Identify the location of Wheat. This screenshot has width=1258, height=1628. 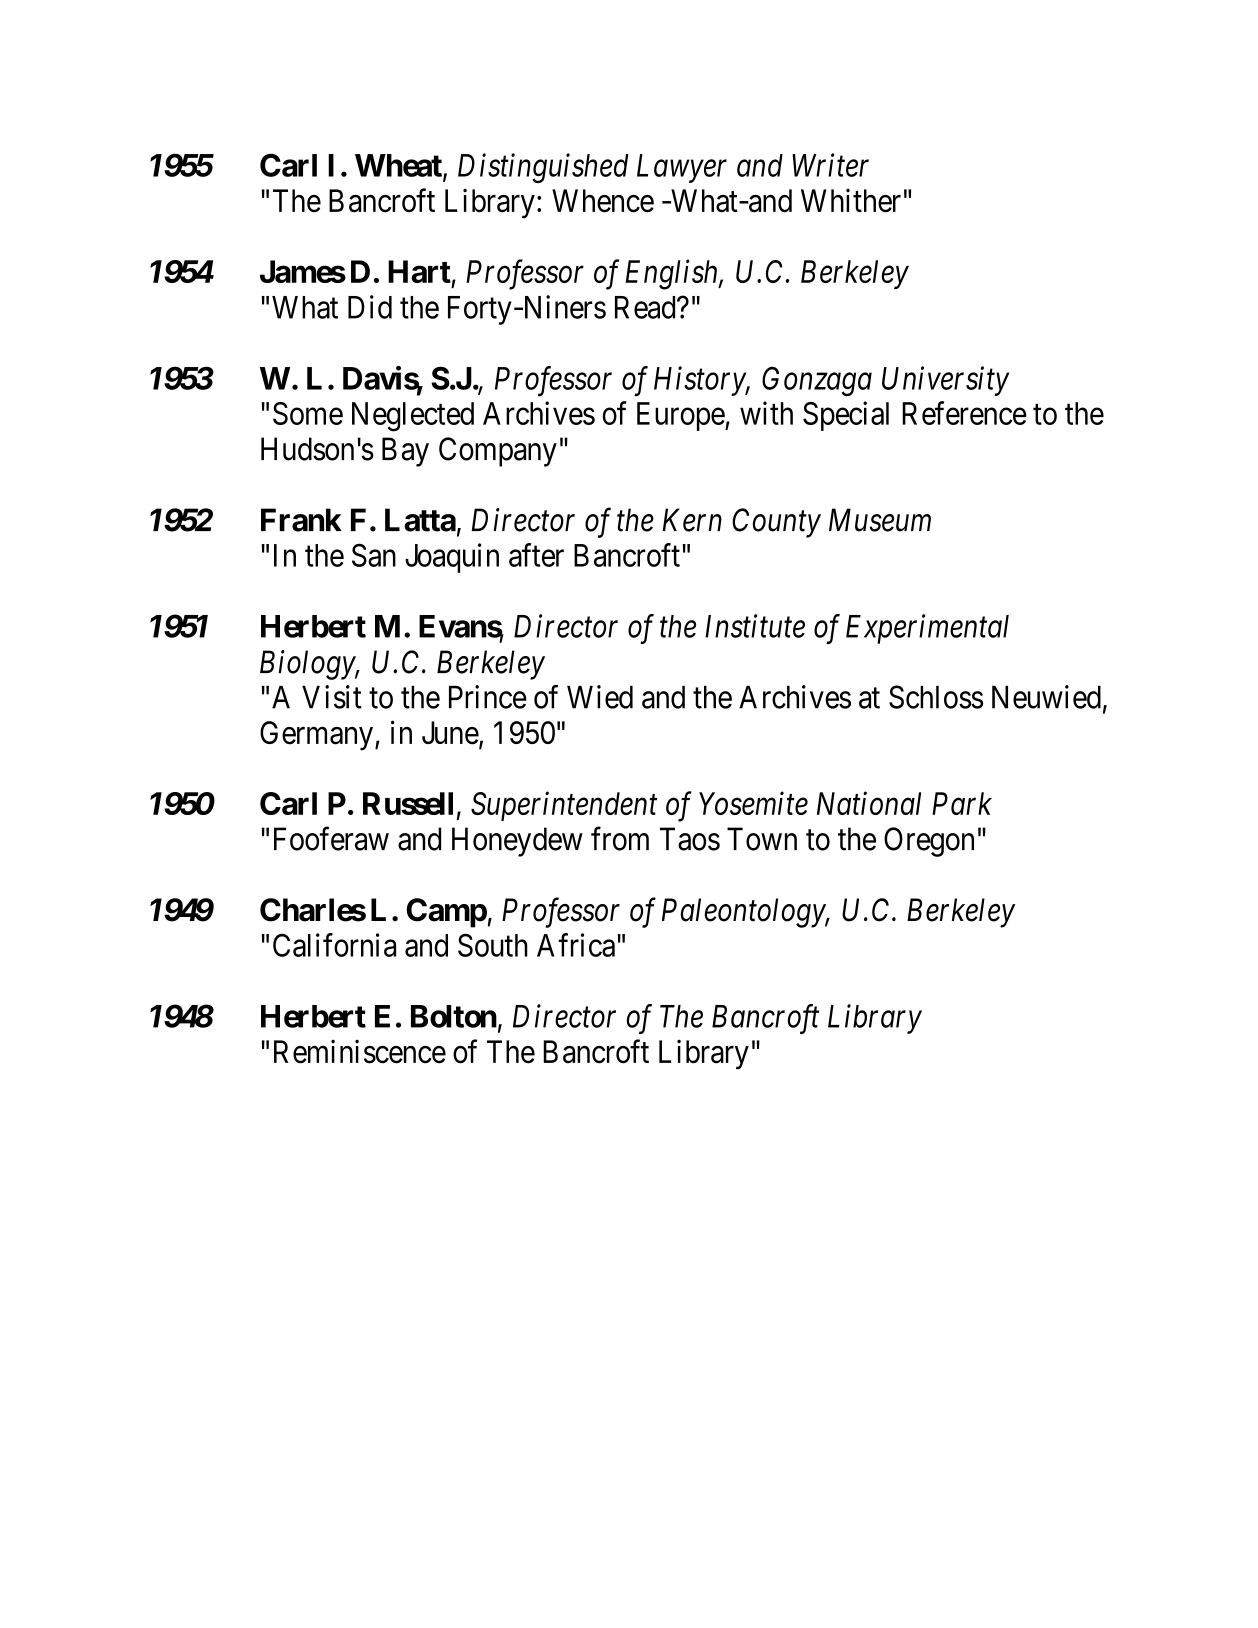
(399, 166).
